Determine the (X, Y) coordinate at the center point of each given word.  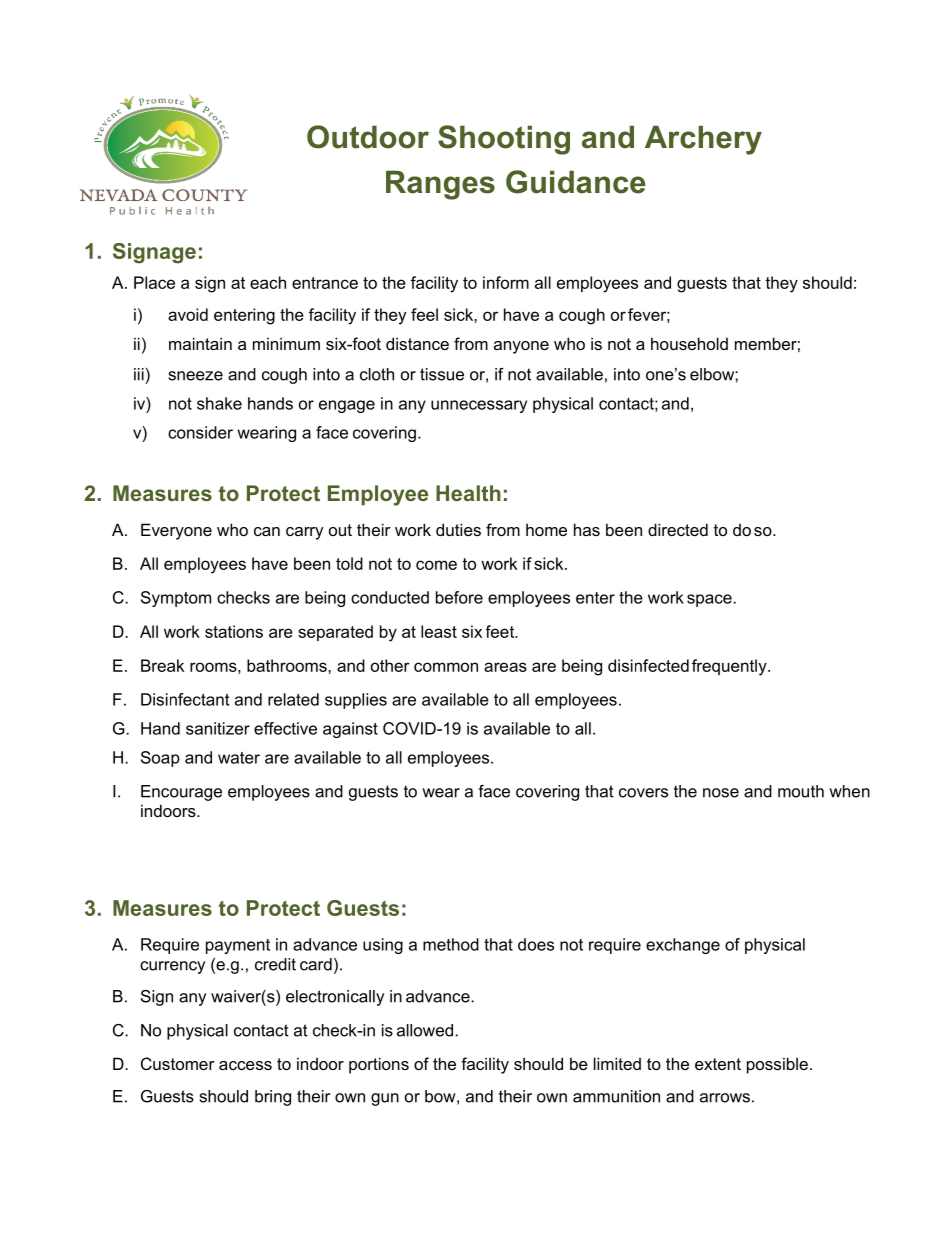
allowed (425, 1030)
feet (501, 631)
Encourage (181, 793)
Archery (703, 140)
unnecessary (479, 406)
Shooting (504, 140)
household (689, 343)
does (536, 944)
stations (234, 631)
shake (219, 403)
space (710, 600)
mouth (801, 791)
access (245, 1065)
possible (777, 1065)
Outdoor (368, 137)
